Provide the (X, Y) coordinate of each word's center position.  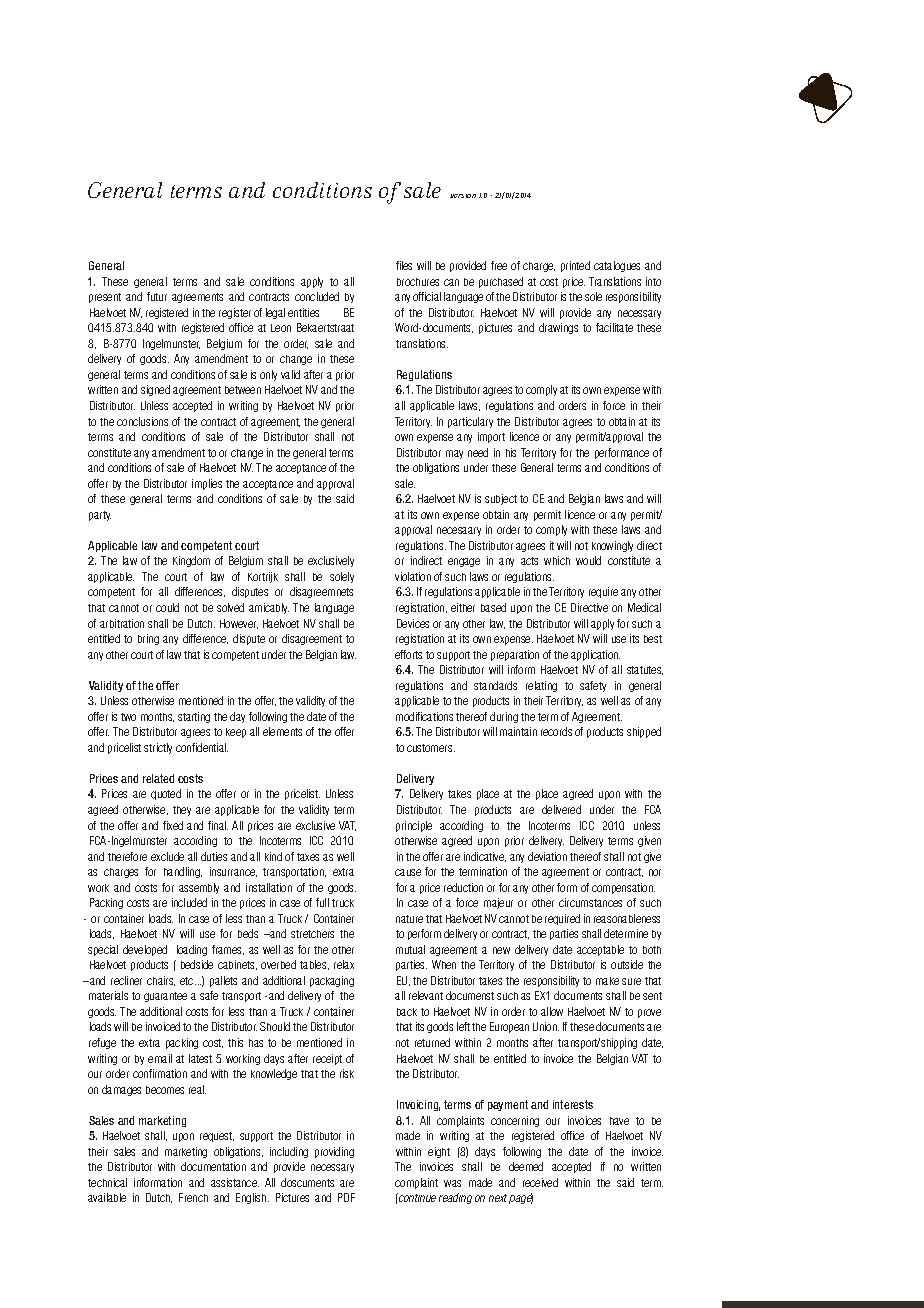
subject (501, 499)
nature (409, 919)
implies (207, 484)
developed (145, 950)
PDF (346, 1197)
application (595, 655)
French (193, 1197)
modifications (424, 716)
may (454, 454)
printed (575, 266)
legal (275, 313)
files (404, 265)
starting (194, 717)
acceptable (600, 950)
